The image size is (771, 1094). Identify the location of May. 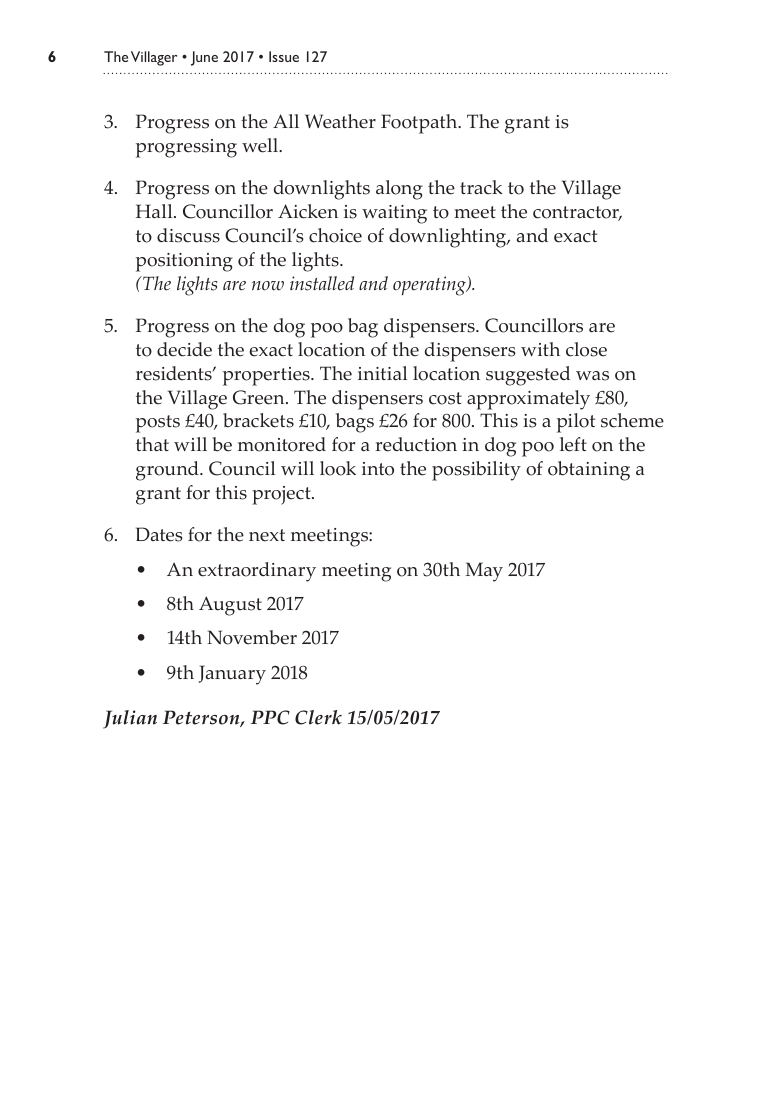
(484, 572).
